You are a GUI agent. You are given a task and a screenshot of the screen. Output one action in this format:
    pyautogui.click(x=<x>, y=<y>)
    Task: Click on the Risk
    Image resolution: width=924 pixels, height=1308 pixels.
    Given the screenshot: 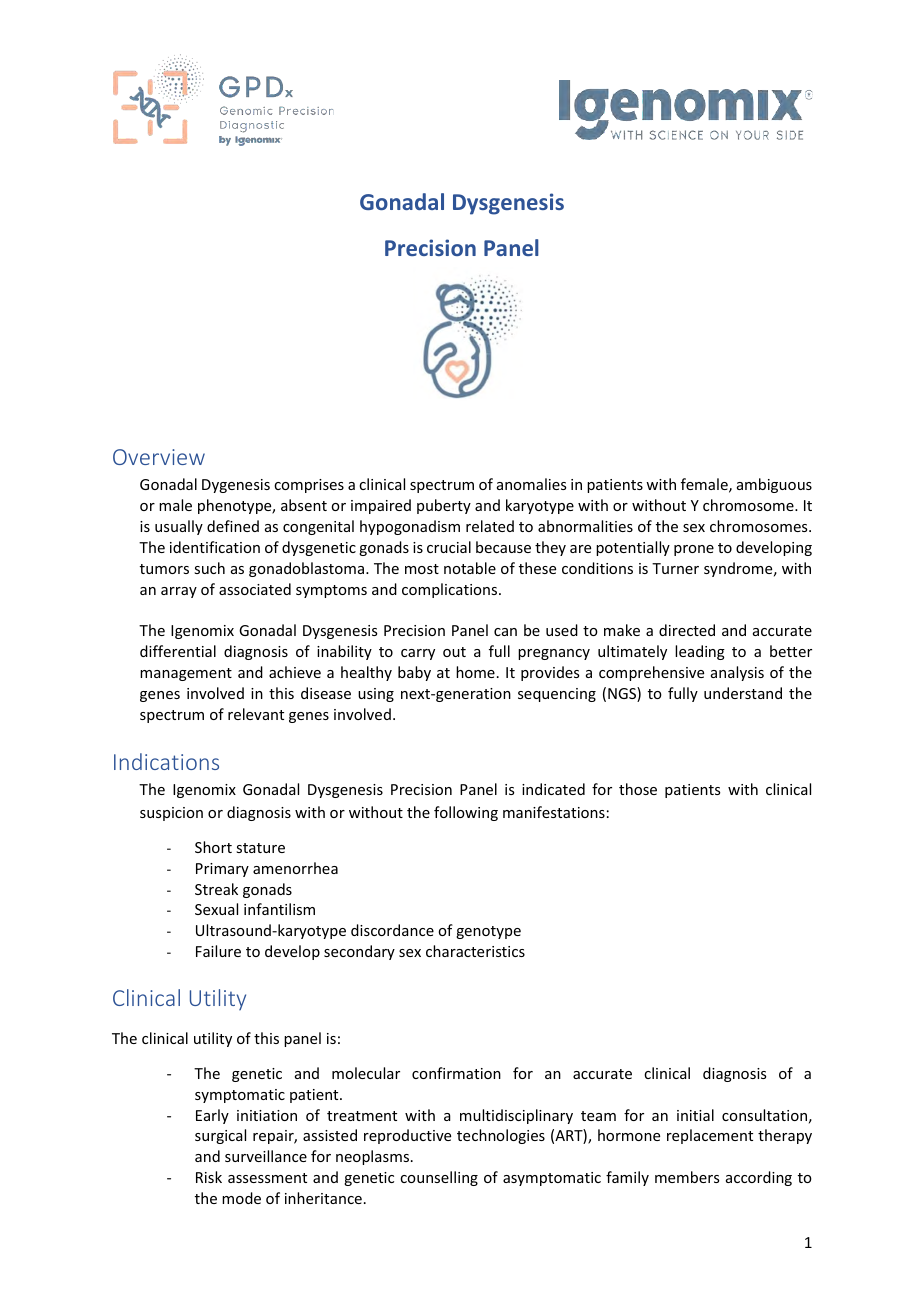 What is the action you would take?
    pyautogui.click(x=209, y=1177)
